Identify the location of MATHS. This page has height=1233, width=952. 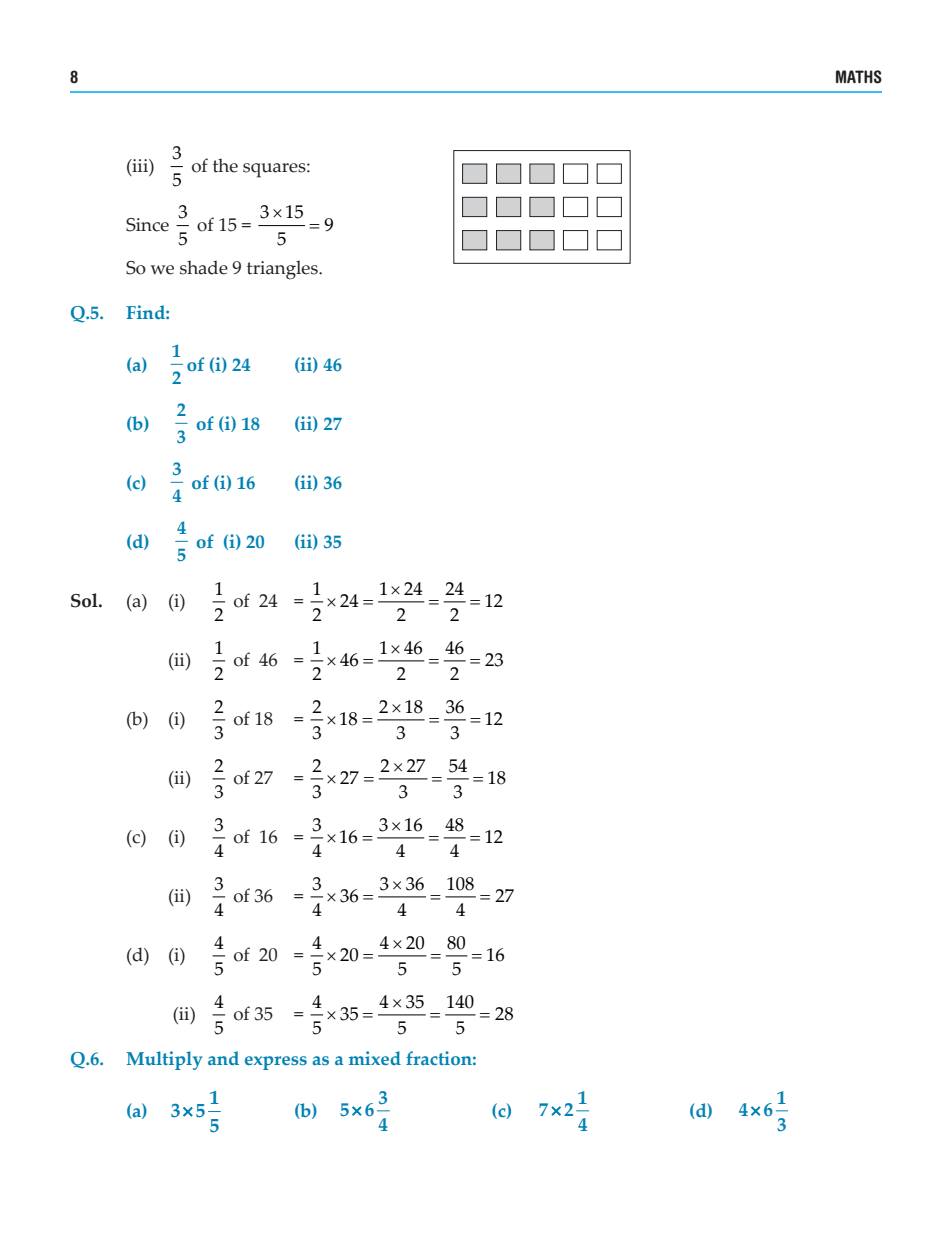
(859, 77).
